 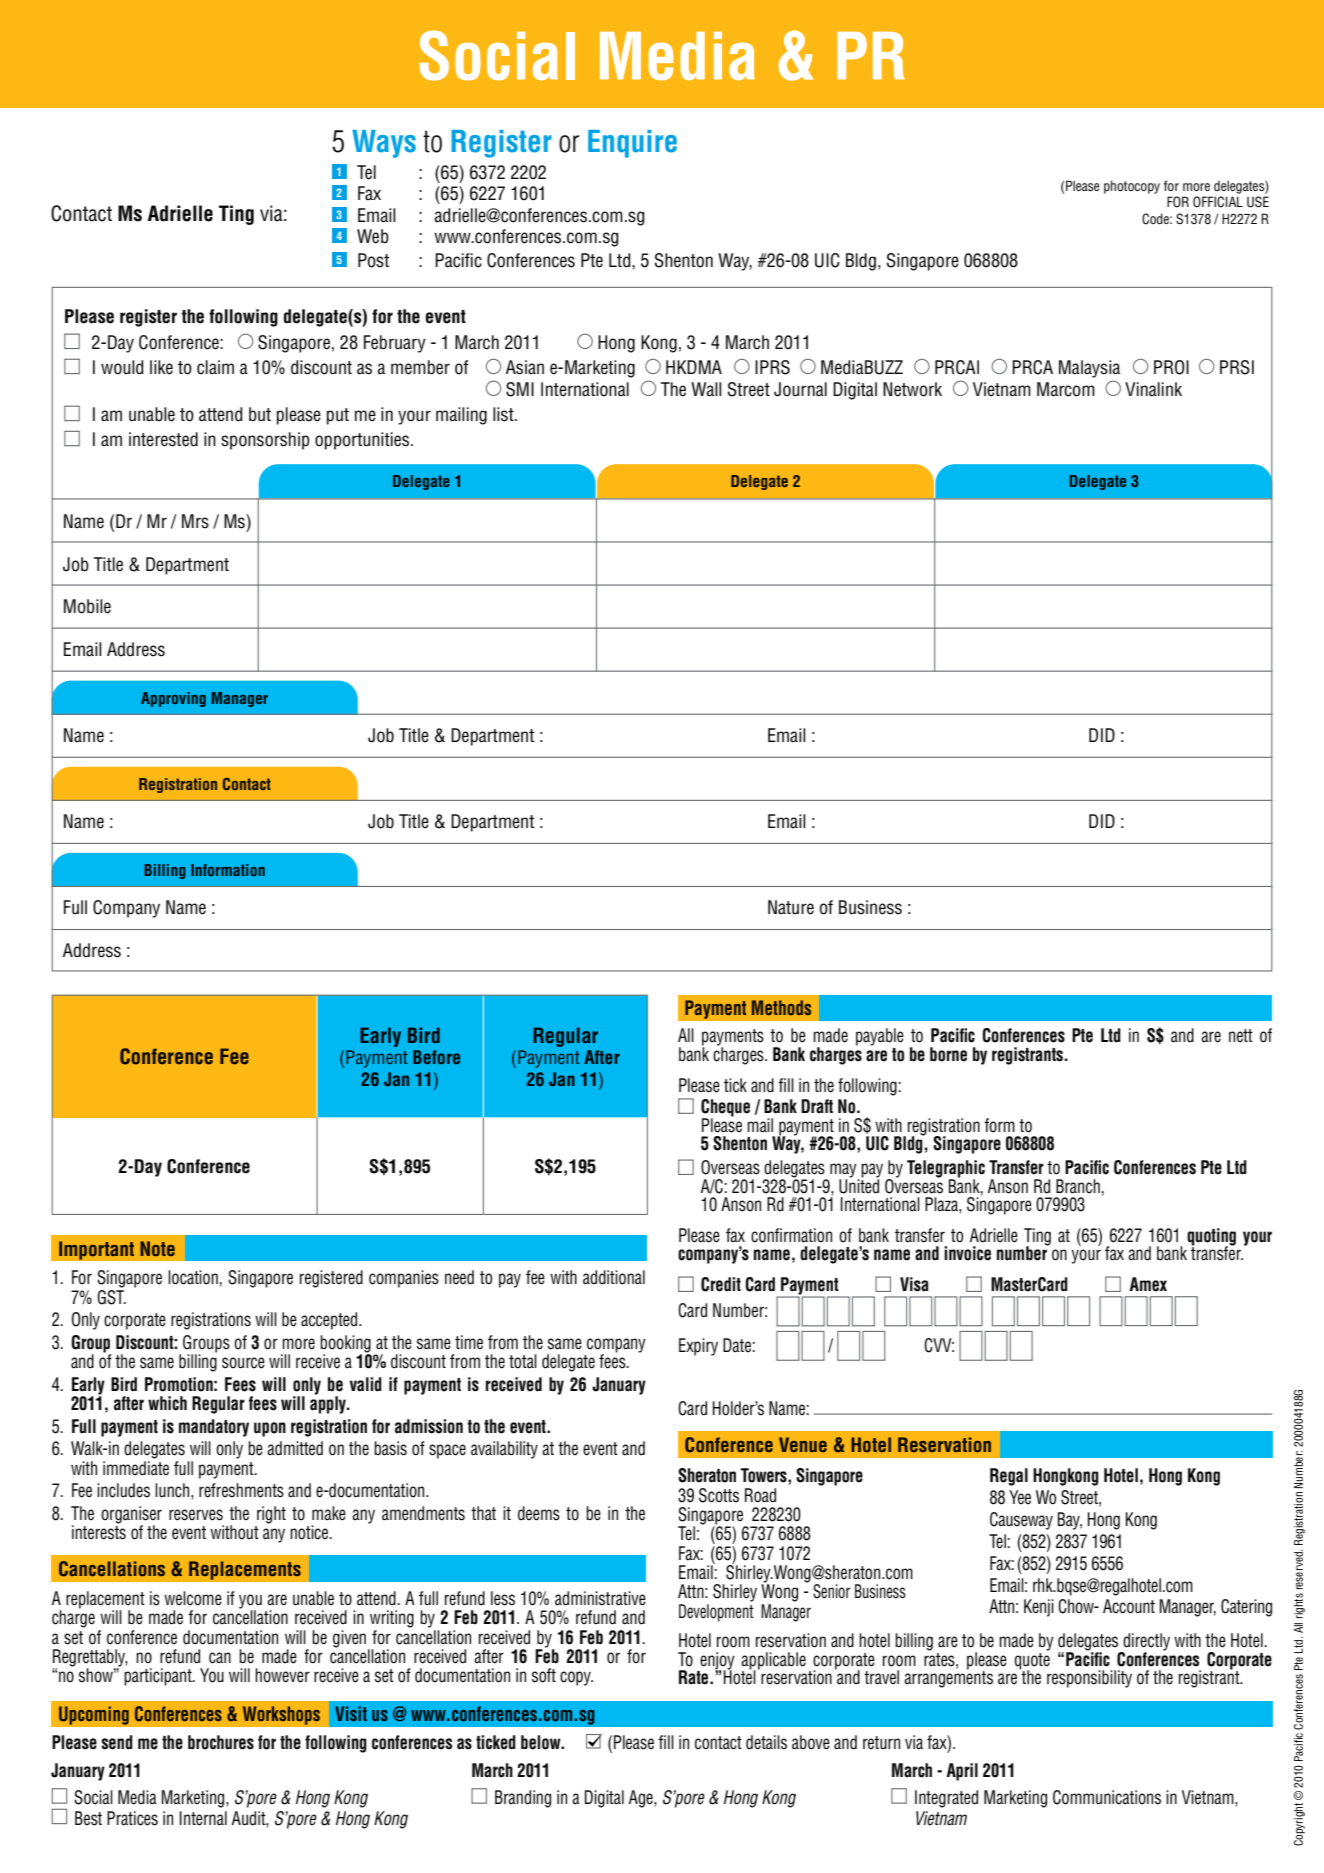 What do you see at coordinates (781, 1007) in the image?
I see `Methods` at bounding box center [781, 1007].
